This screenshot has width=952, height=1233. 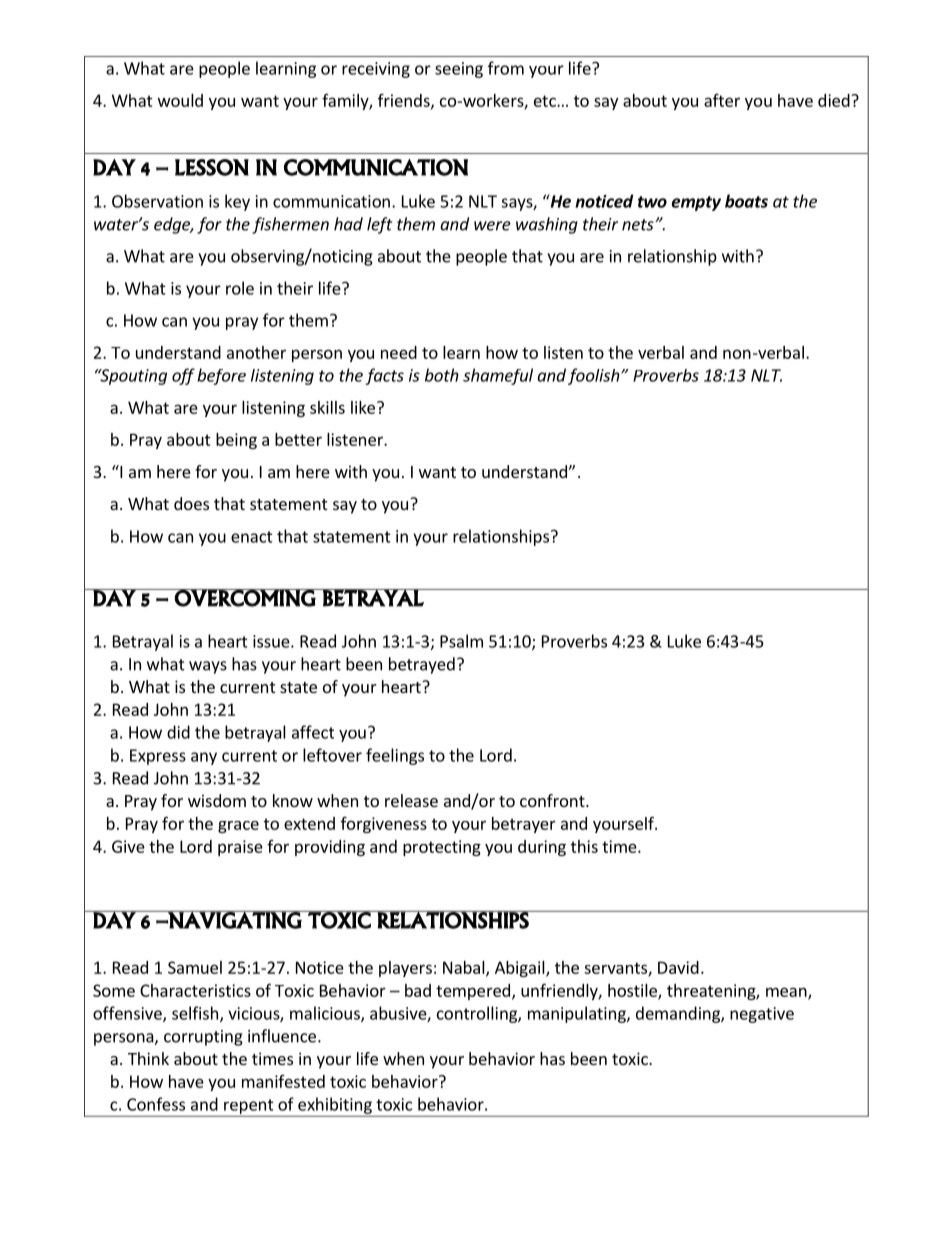 What do you see at coordinates (595, 376) in the screenshot?
I see `foolish` at bounding box center [595, 376].
